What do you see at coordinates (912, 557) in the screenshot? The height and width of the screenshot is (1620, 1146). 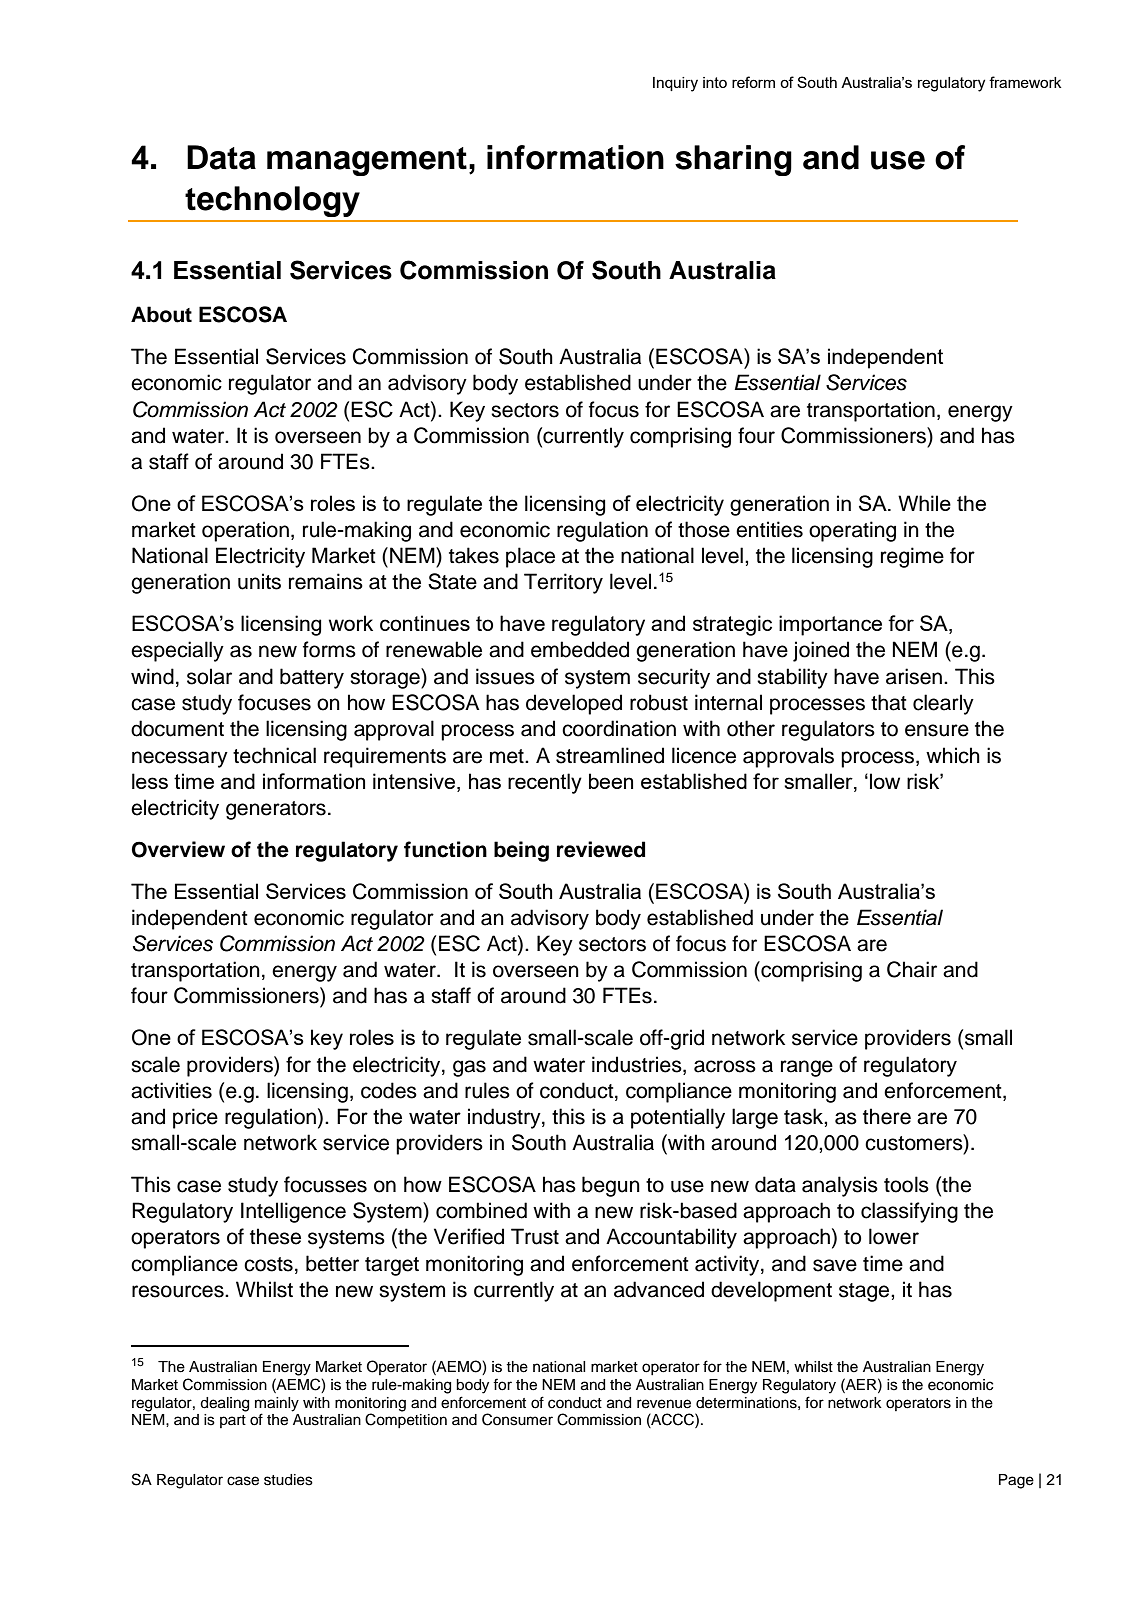 I see `regime` at bounding box center [912, 557].
